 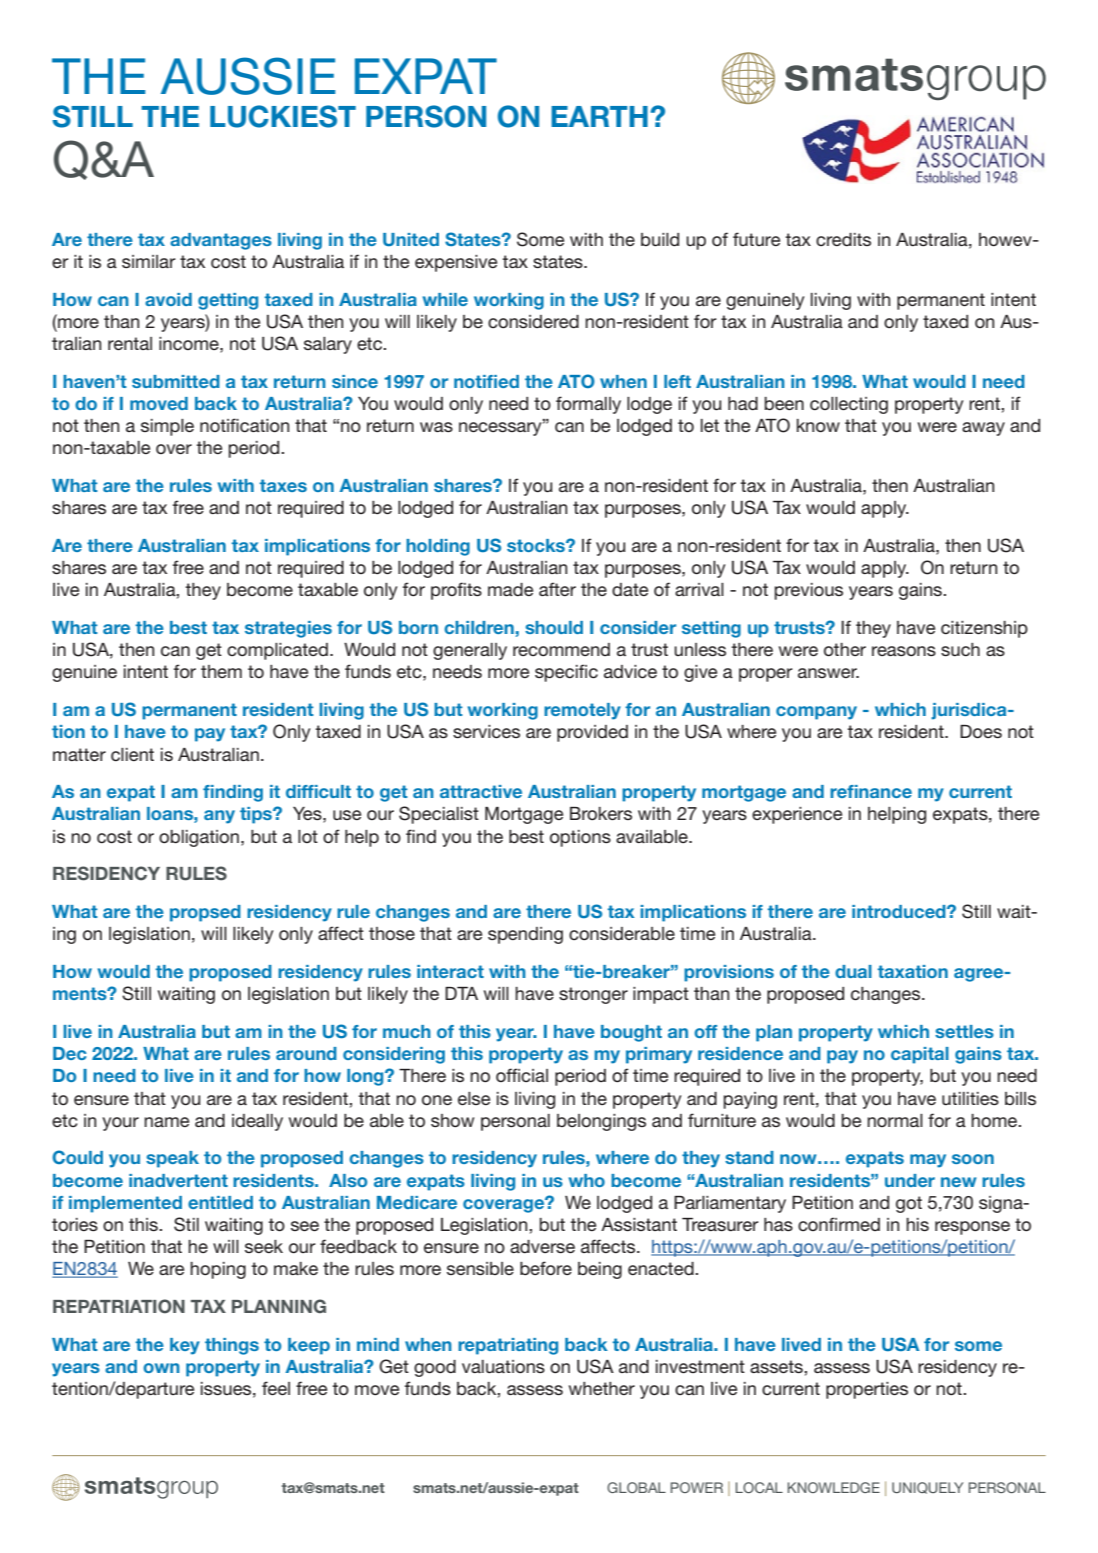 I want to click on whether, so click(x=602, y=1388).
